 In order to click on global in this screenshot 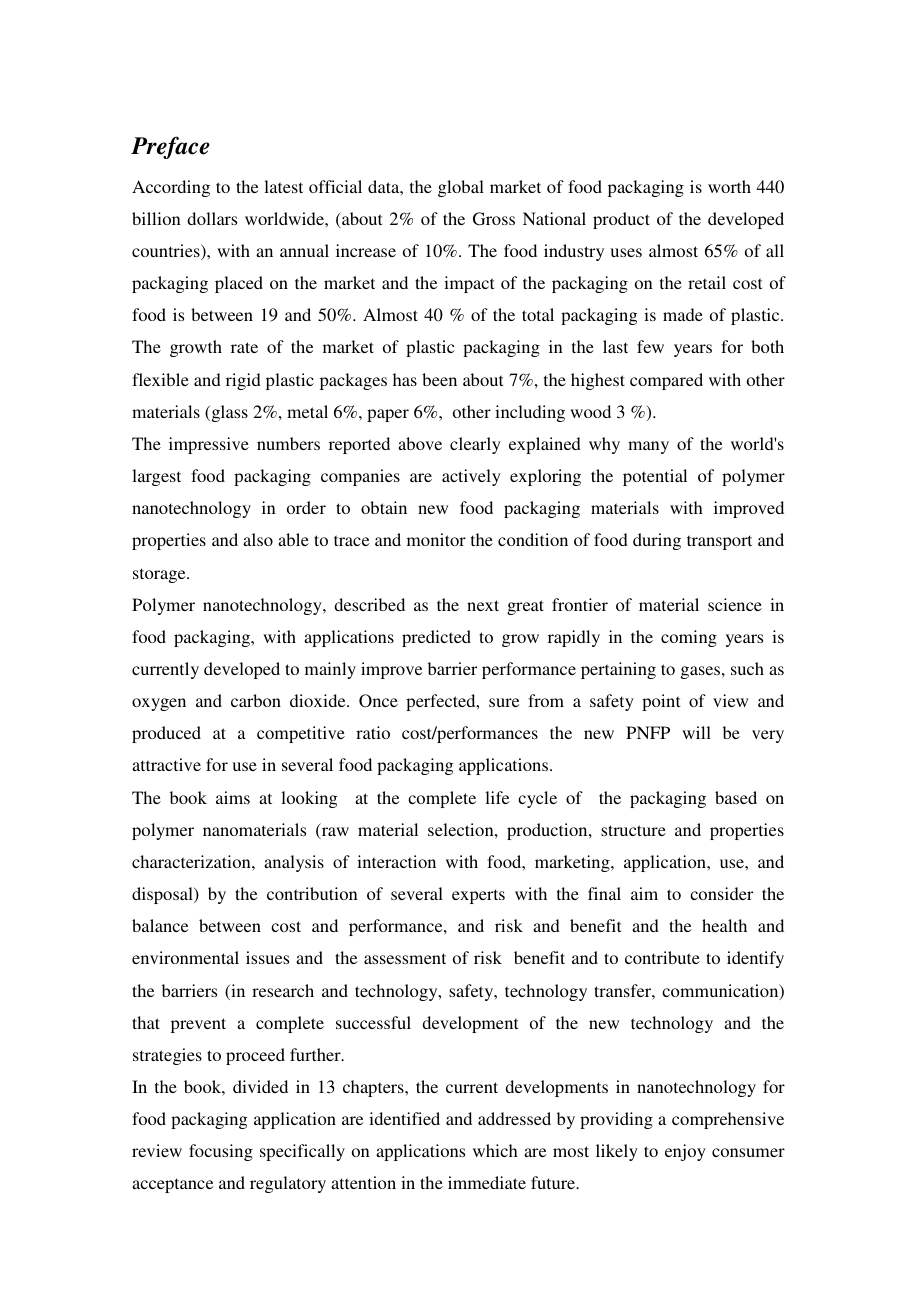, I will do `click(461, 188)`.
